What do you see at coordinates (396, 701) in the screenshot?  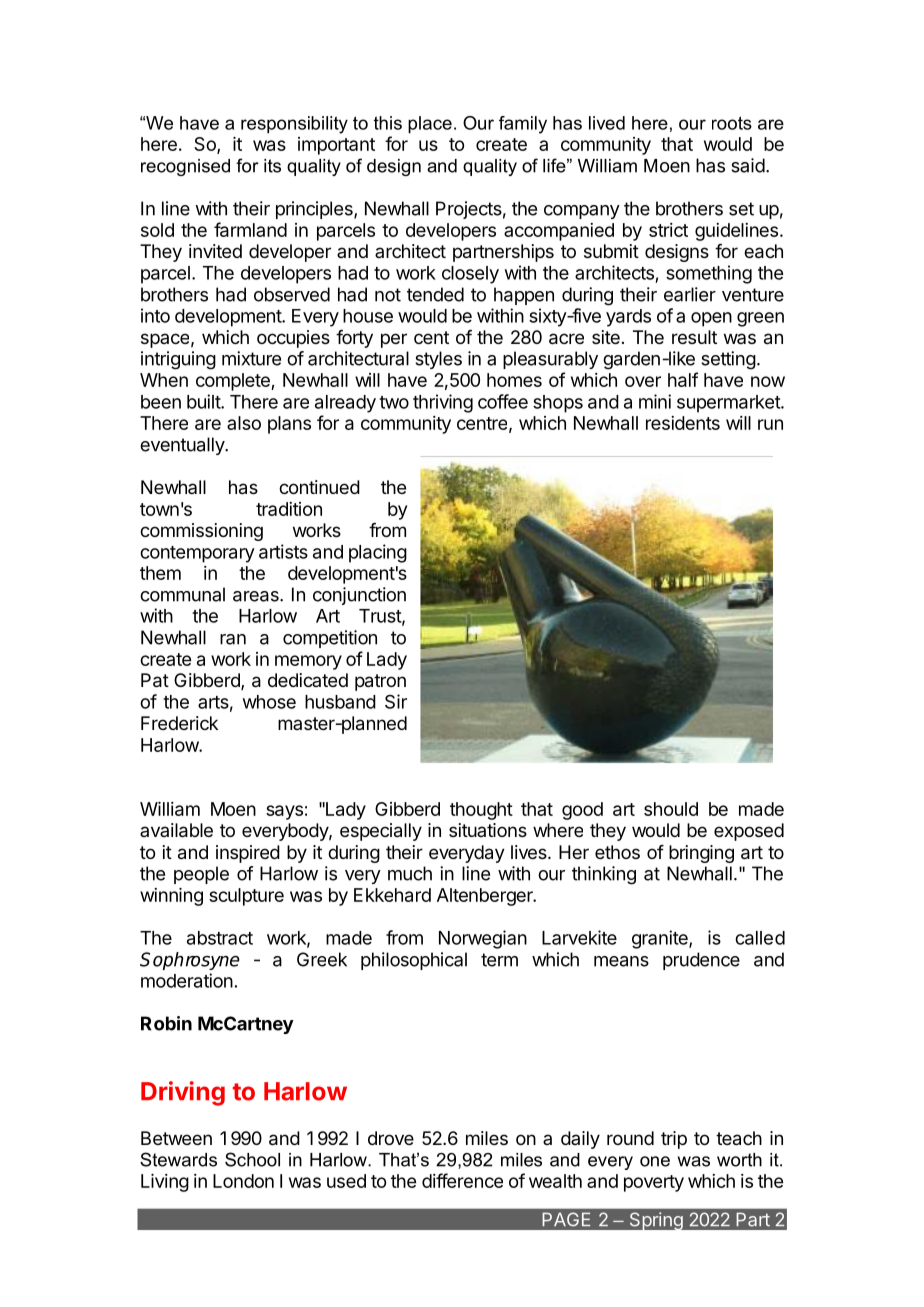 I see `Sir` at bounding box center [396, 701].
